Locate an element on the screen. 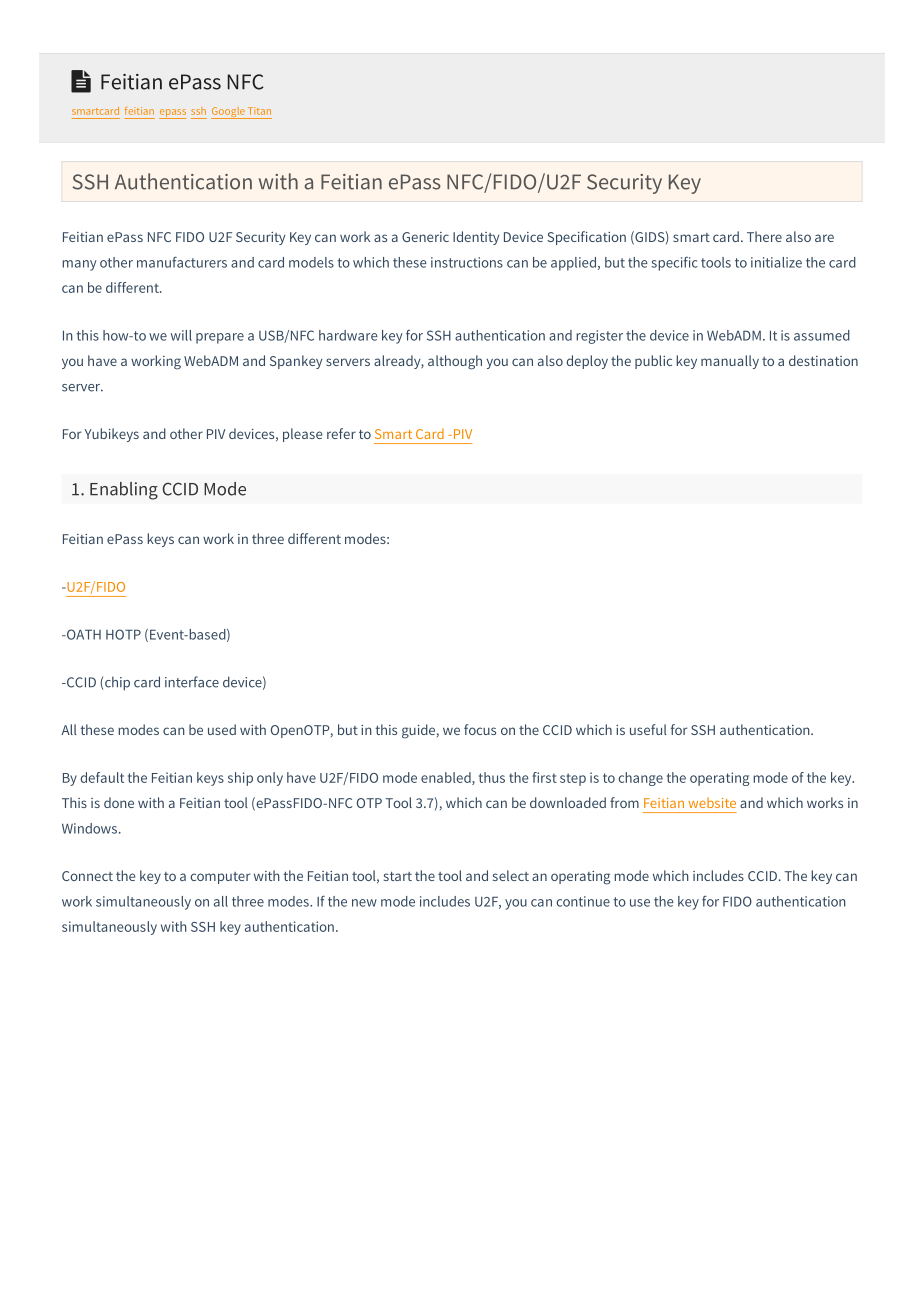  There is located at coordinates (764, 236).
